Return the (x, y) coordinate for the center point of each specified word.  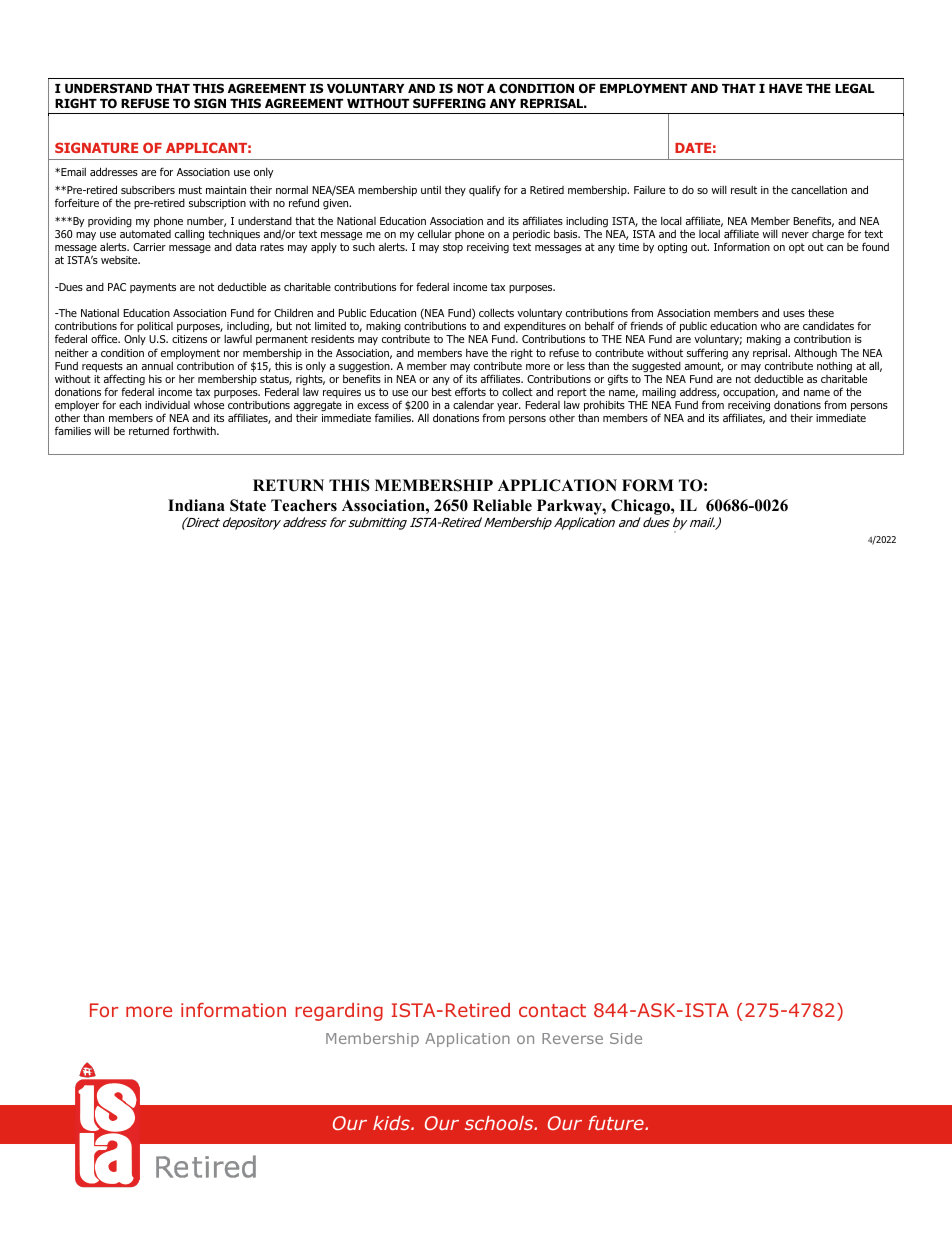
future (617, 1123)
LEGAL (855, 88)
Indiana (196, 505)
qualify (485, 190)
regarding (339, 1012)
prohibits (604, 406)
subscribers (148, 189)
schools (500, 1123)
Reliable (502, 505)
